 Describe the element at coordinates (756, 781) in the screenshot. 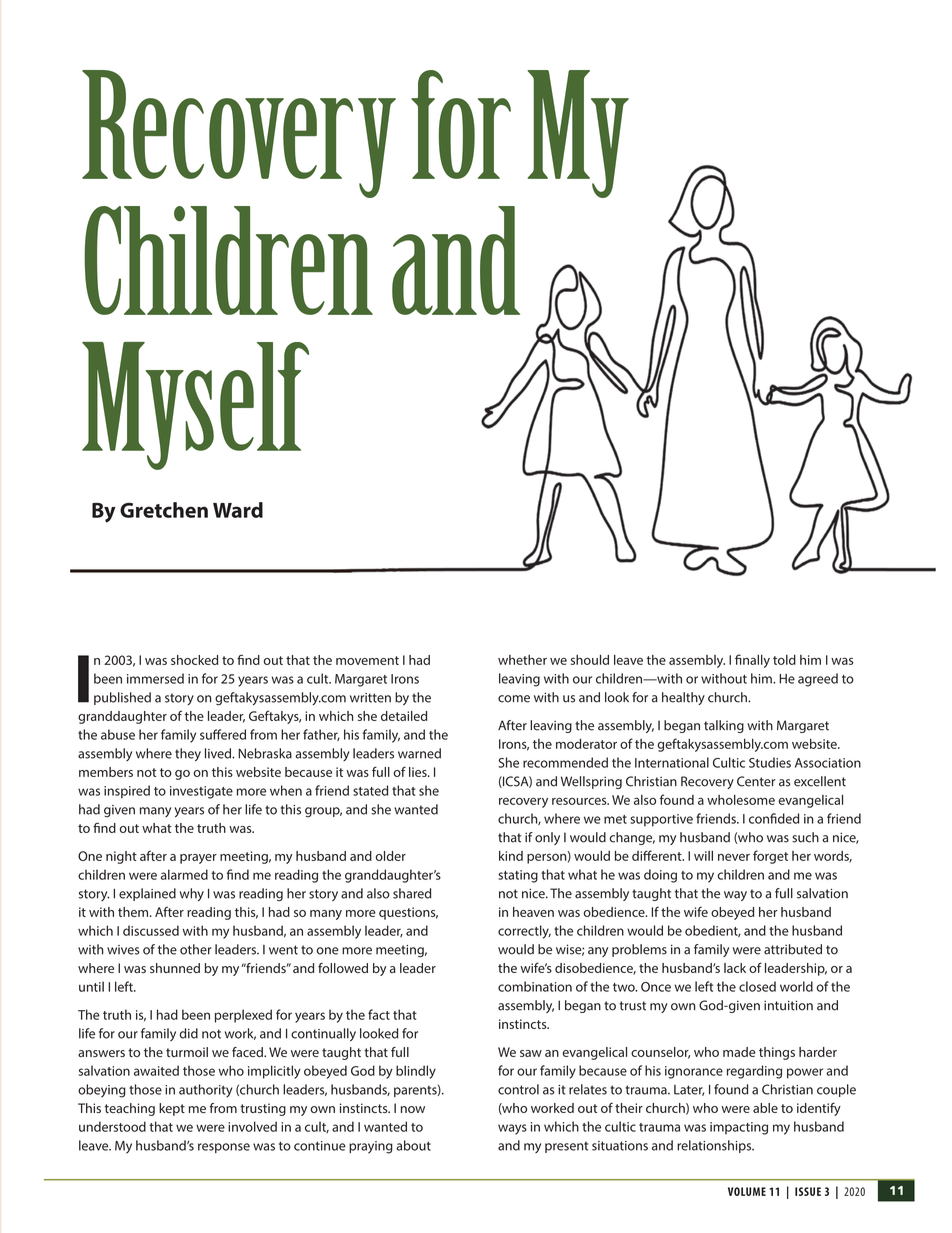

I see `Center` at that location.
